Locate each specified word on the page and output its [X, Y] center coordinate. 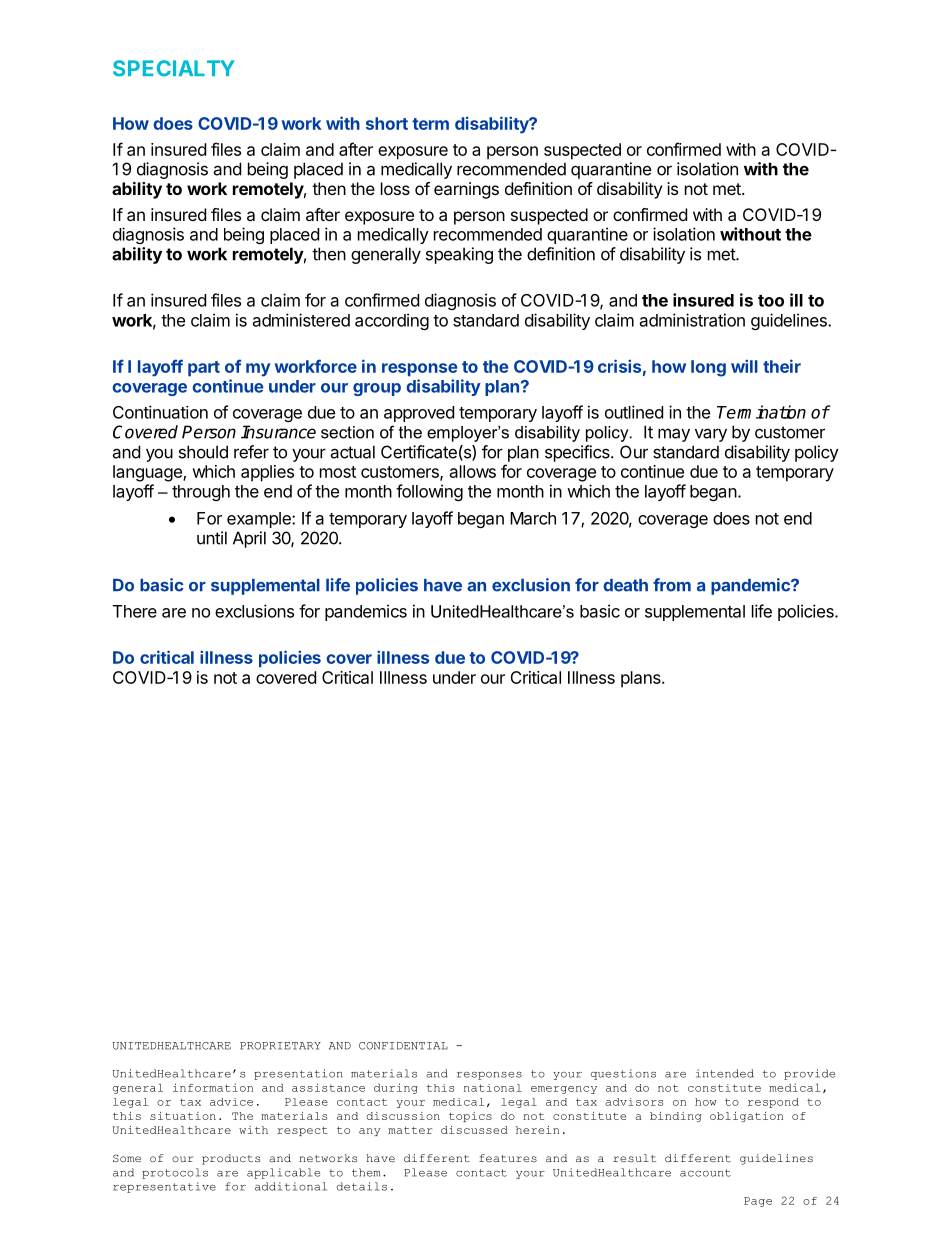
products [231, 1159]
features [508, 1158]
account [705, 1173]
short [387, 123]
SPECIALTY [174, 68]
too [771, 301]
